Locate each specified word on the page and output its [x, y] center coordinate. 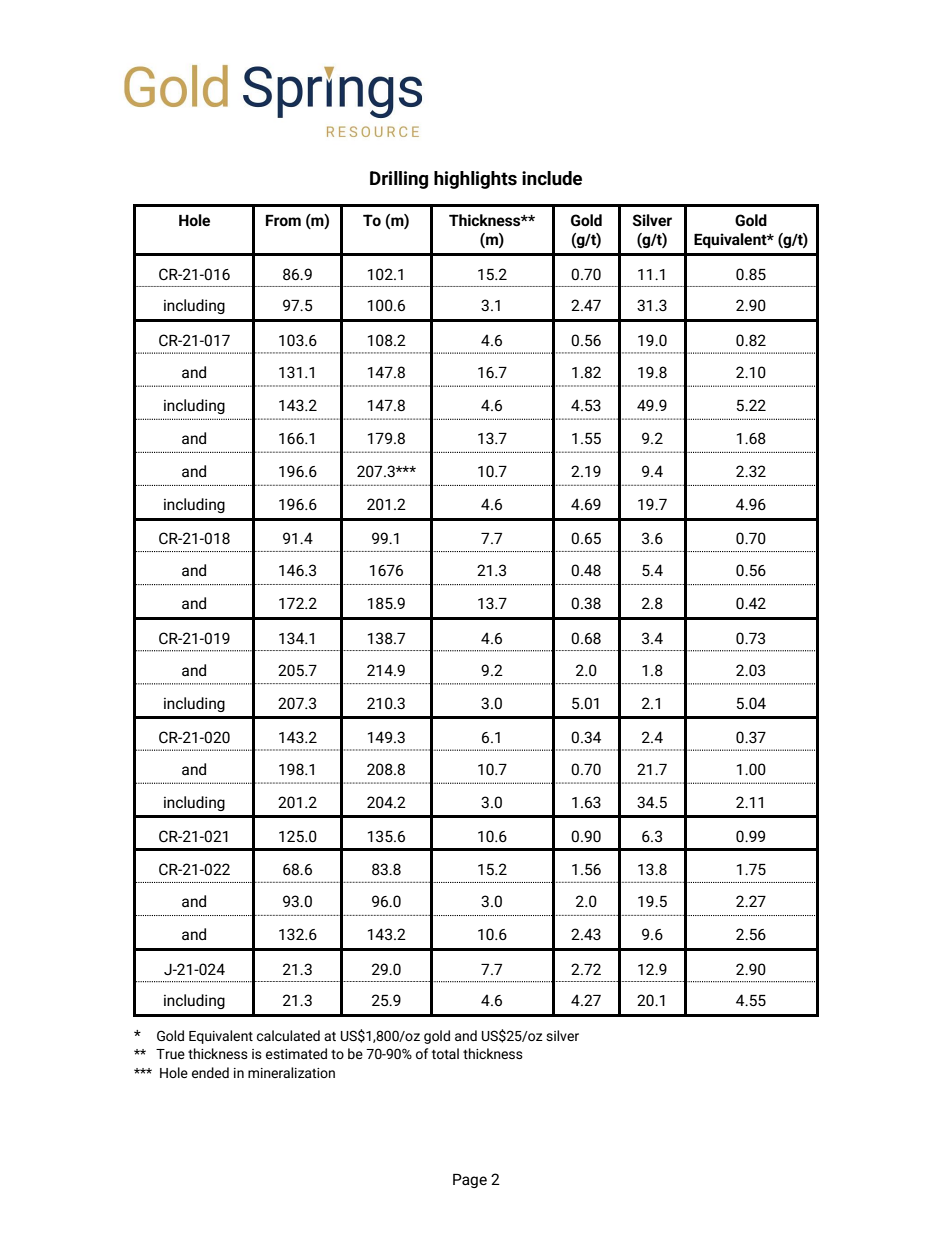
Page [470, 1181]
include [552, 178]
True [170, 1054]
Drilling [399, 180]
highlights [475, 180]
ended [210, 1072]
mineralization [291, 1072]
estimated [296, 1053]
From [283, 220]
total [445, 1053]
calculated [288, 1035]
